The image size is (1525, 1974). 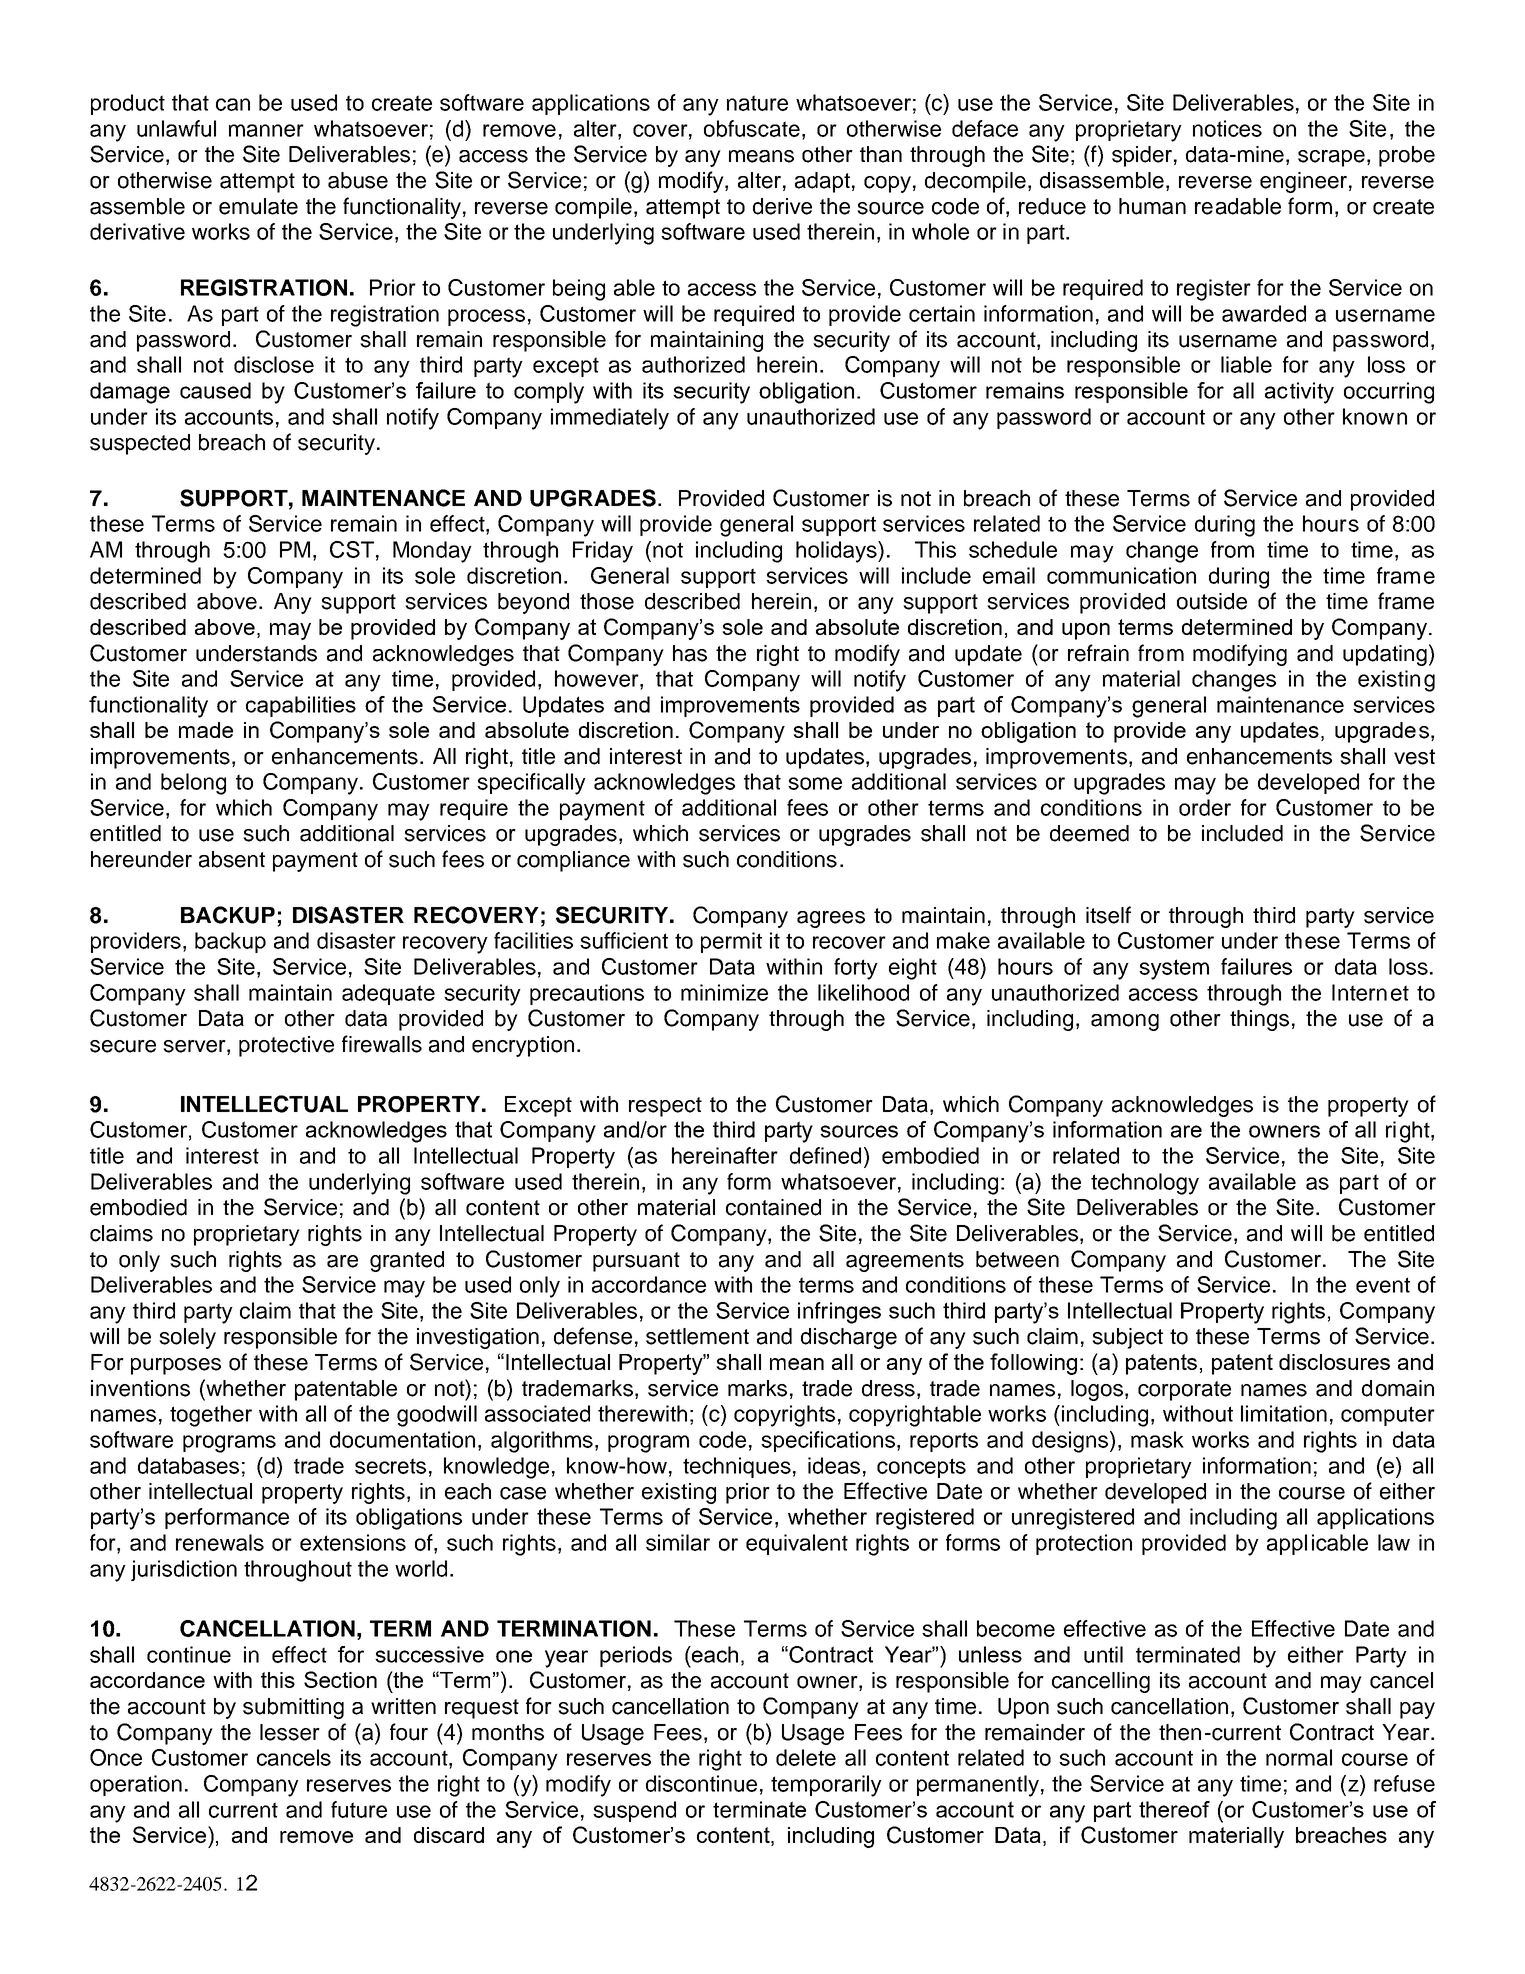 What do you see at coordinates (731, 942) in the screenshot?
I see `permit` at bounding box center [731, 942].
